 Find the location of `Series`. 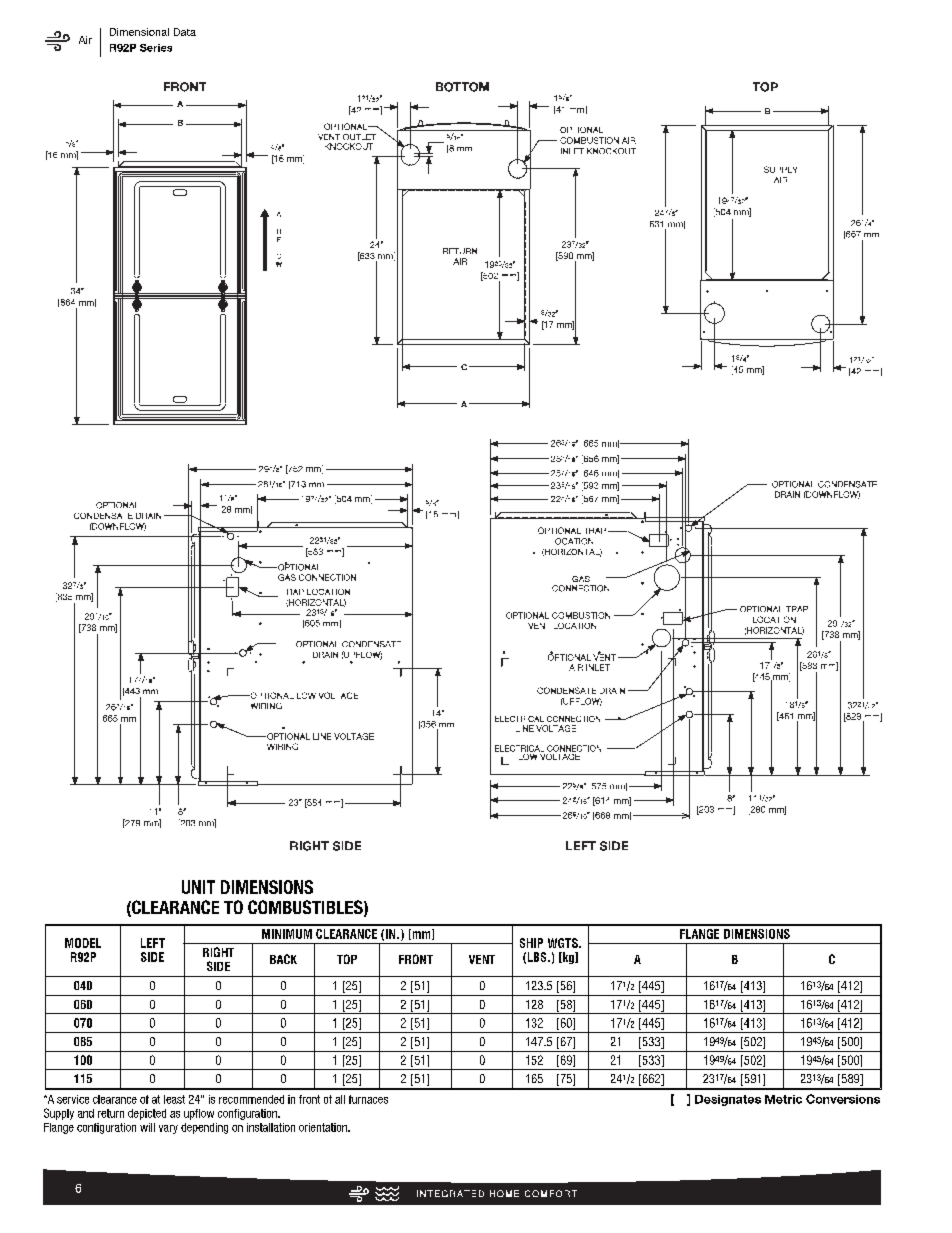

Series is located at coordinates (156, 48).
